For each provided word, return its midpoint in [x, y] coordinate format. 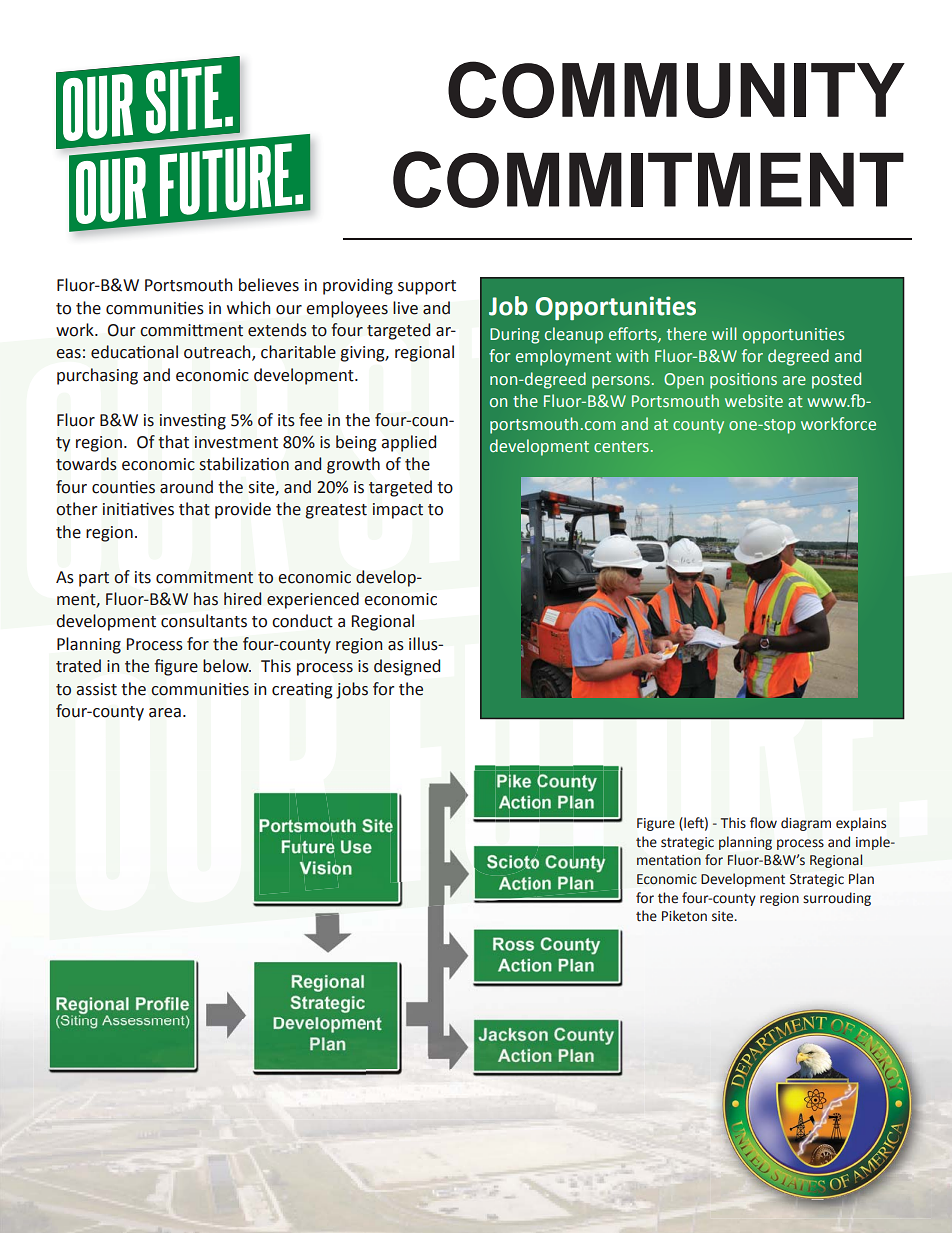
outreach [218, 353]
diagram [806, 824]
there [687, 334]
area [165, 713]
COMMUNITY [676, 89]
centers [621, 446]
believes [269, 285]
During [514, 336]
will [724, 333]
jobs [352, 690]
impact [398, 511]
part [94, 579]
